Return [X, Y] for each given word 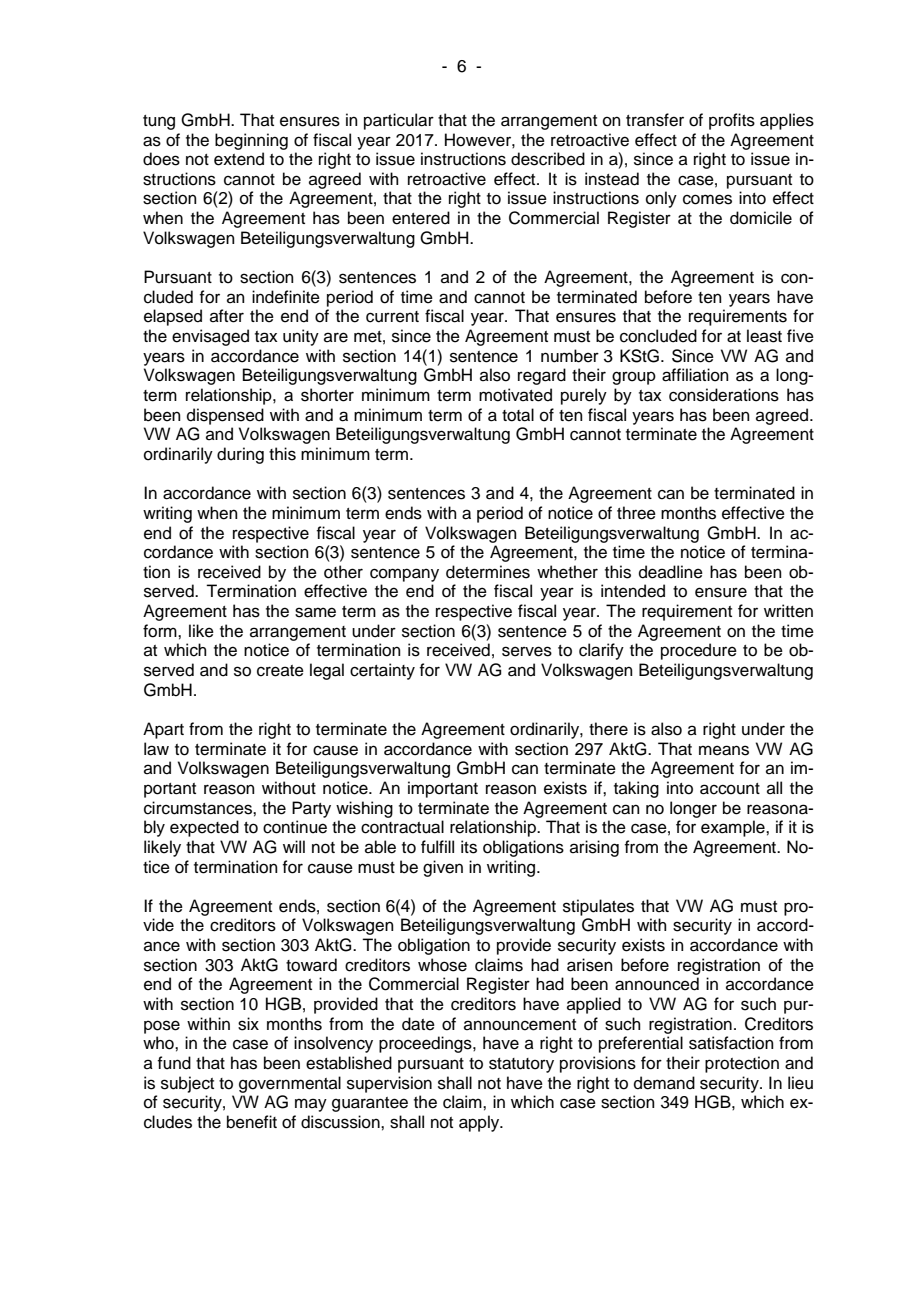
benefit [252, 1122]
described [548, 159]
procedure [699, 651]
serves [527, 651]
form [161, 631]
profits [732, 121]
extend [239, 159]
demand [664, 1083]
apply [480, 1123]
